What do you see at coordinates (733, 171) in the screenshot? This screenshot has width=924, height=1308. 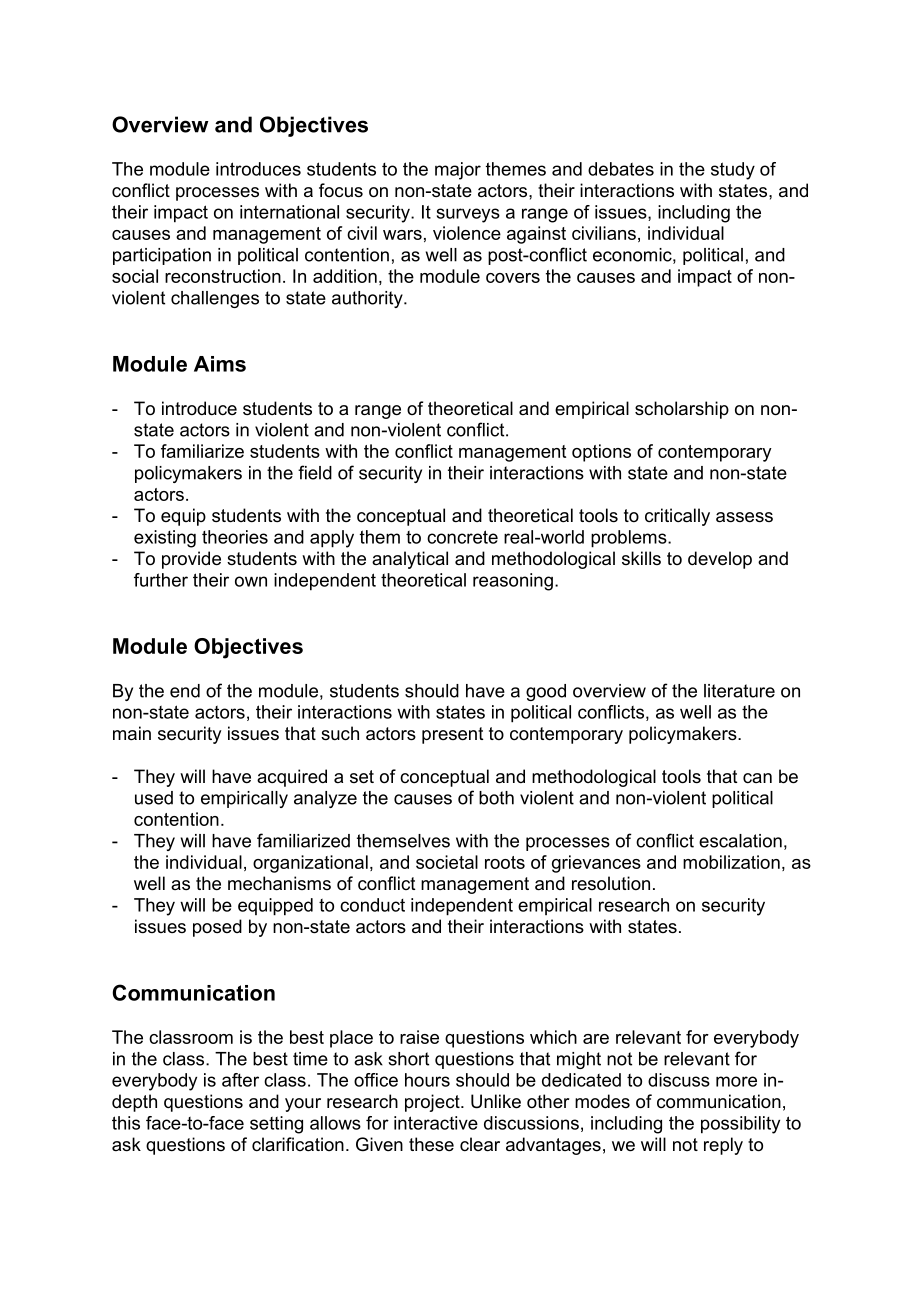 I see `study` at bounding box center [733, 171].
